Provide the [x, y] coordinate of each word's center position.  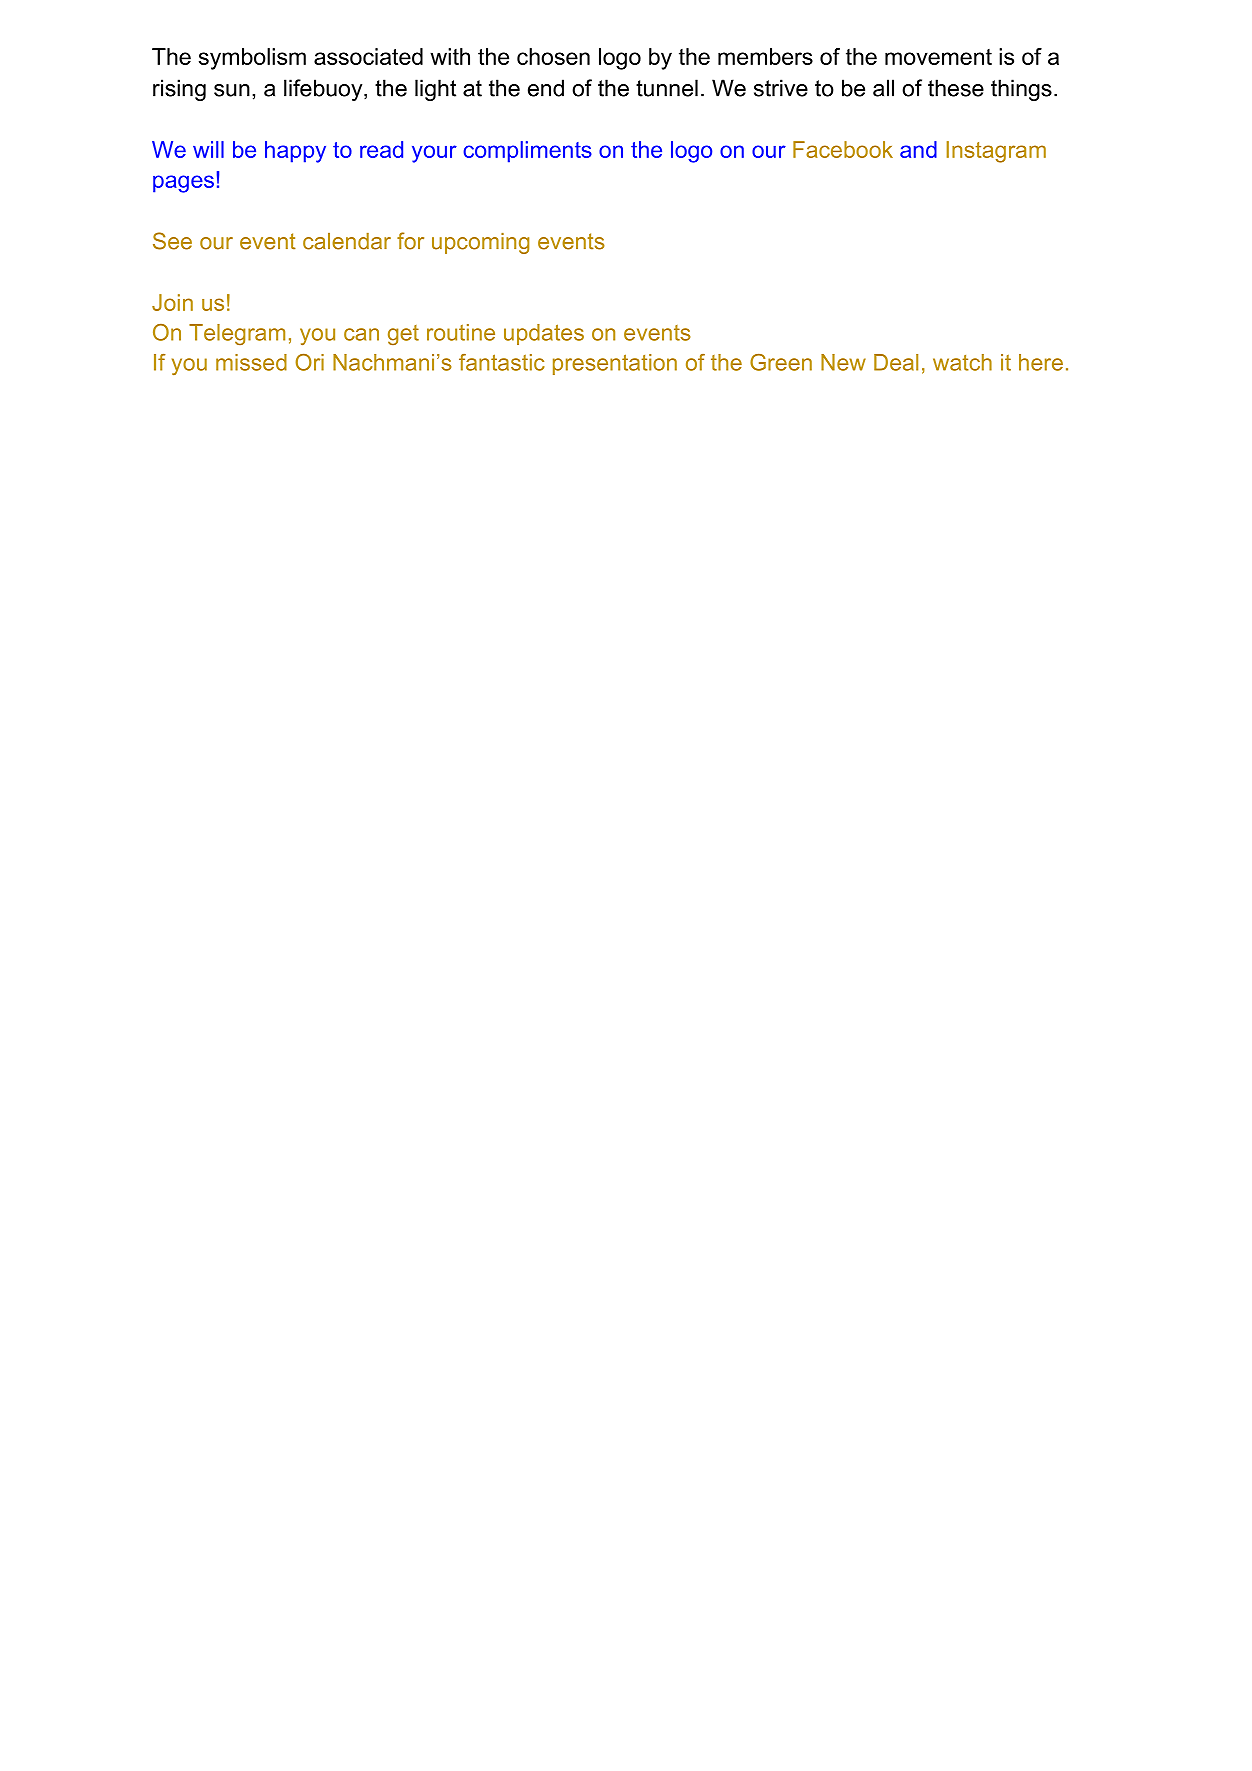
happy [295, 152]
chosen [553, 56]
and [918, 149]
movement [938, 57]
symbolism [252, 59]
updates [544, 334]
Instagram [996, 152]
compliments [527, 152]
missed [251, 362]
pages [183, 184]
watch [962, 362]
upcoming [480, 243]
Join [172, 302]
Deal [896, 362]
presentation [615, 364]
